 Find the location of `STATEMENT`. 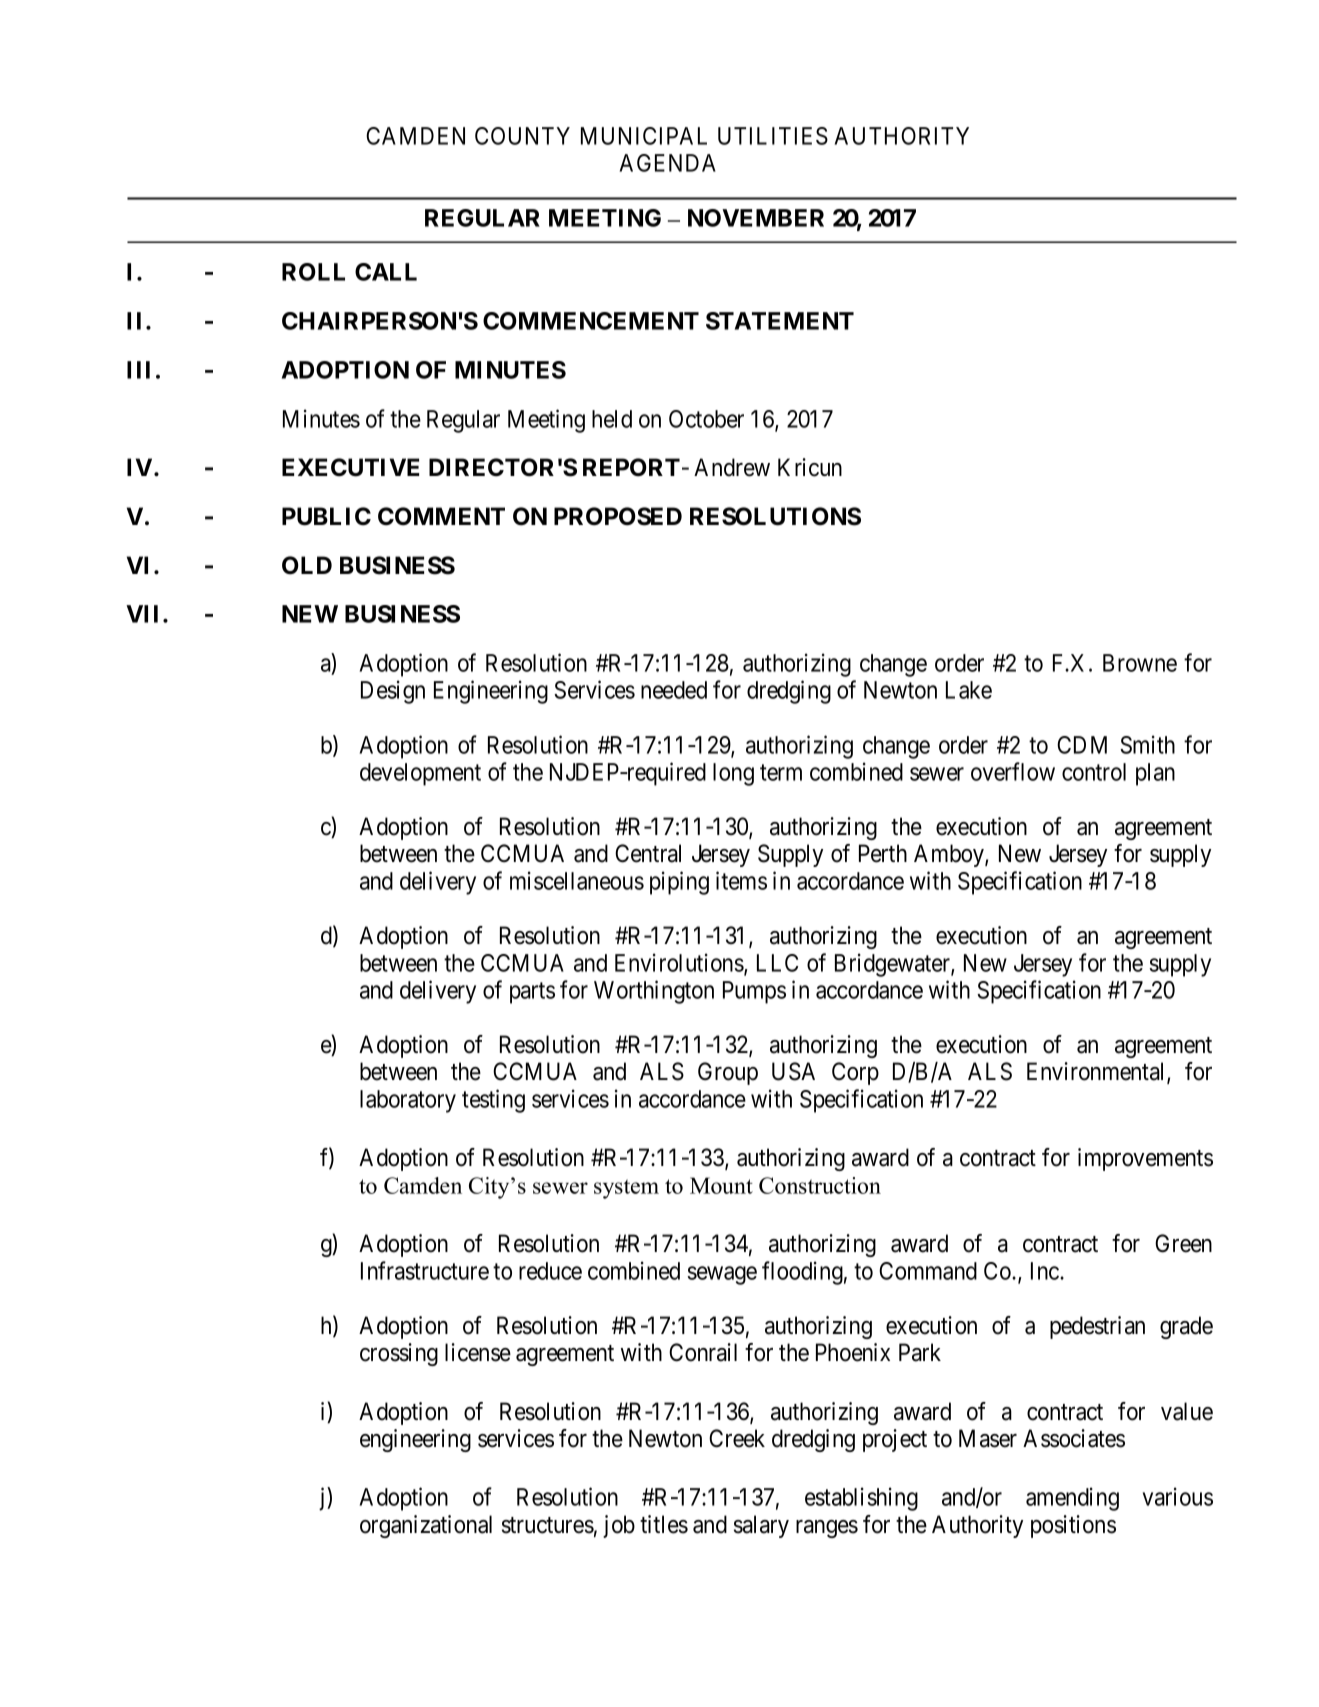

STATEMENT is located at coordinates (780, 321).
